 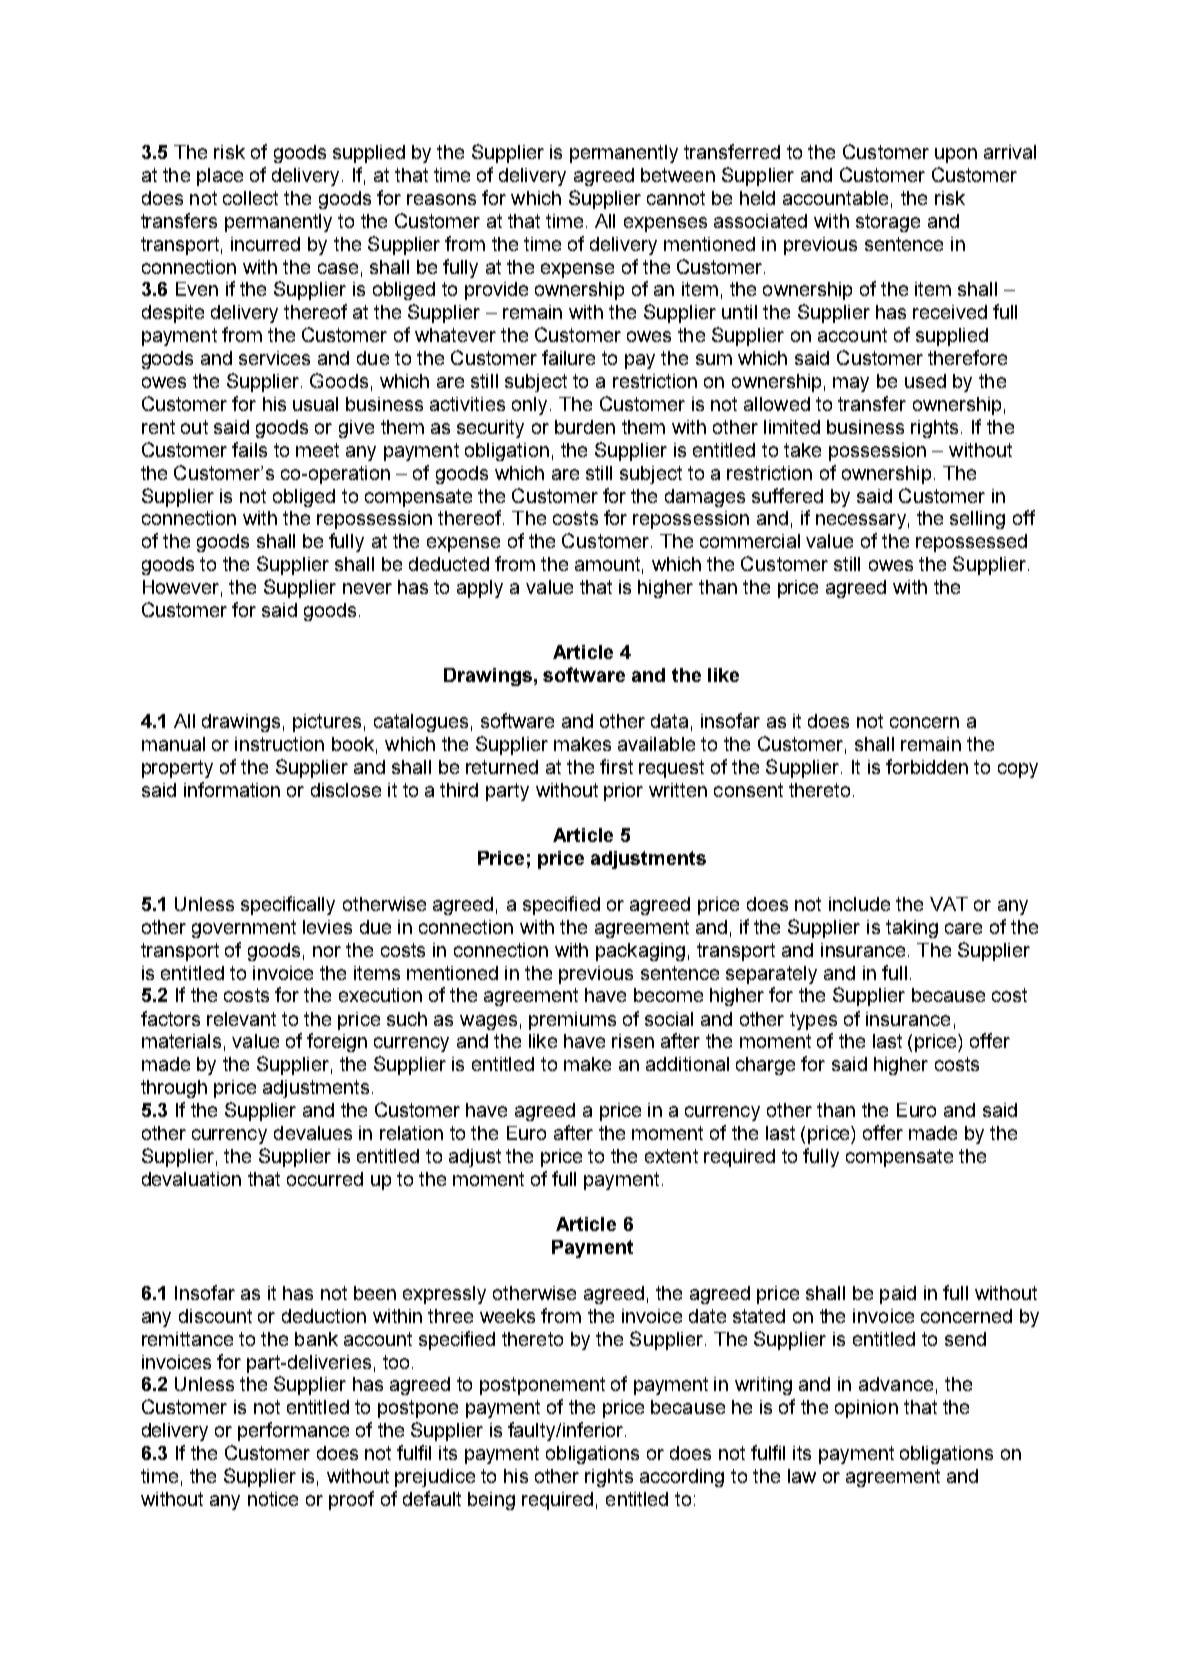 I want to click on taking, so click(x=912, y=929).
